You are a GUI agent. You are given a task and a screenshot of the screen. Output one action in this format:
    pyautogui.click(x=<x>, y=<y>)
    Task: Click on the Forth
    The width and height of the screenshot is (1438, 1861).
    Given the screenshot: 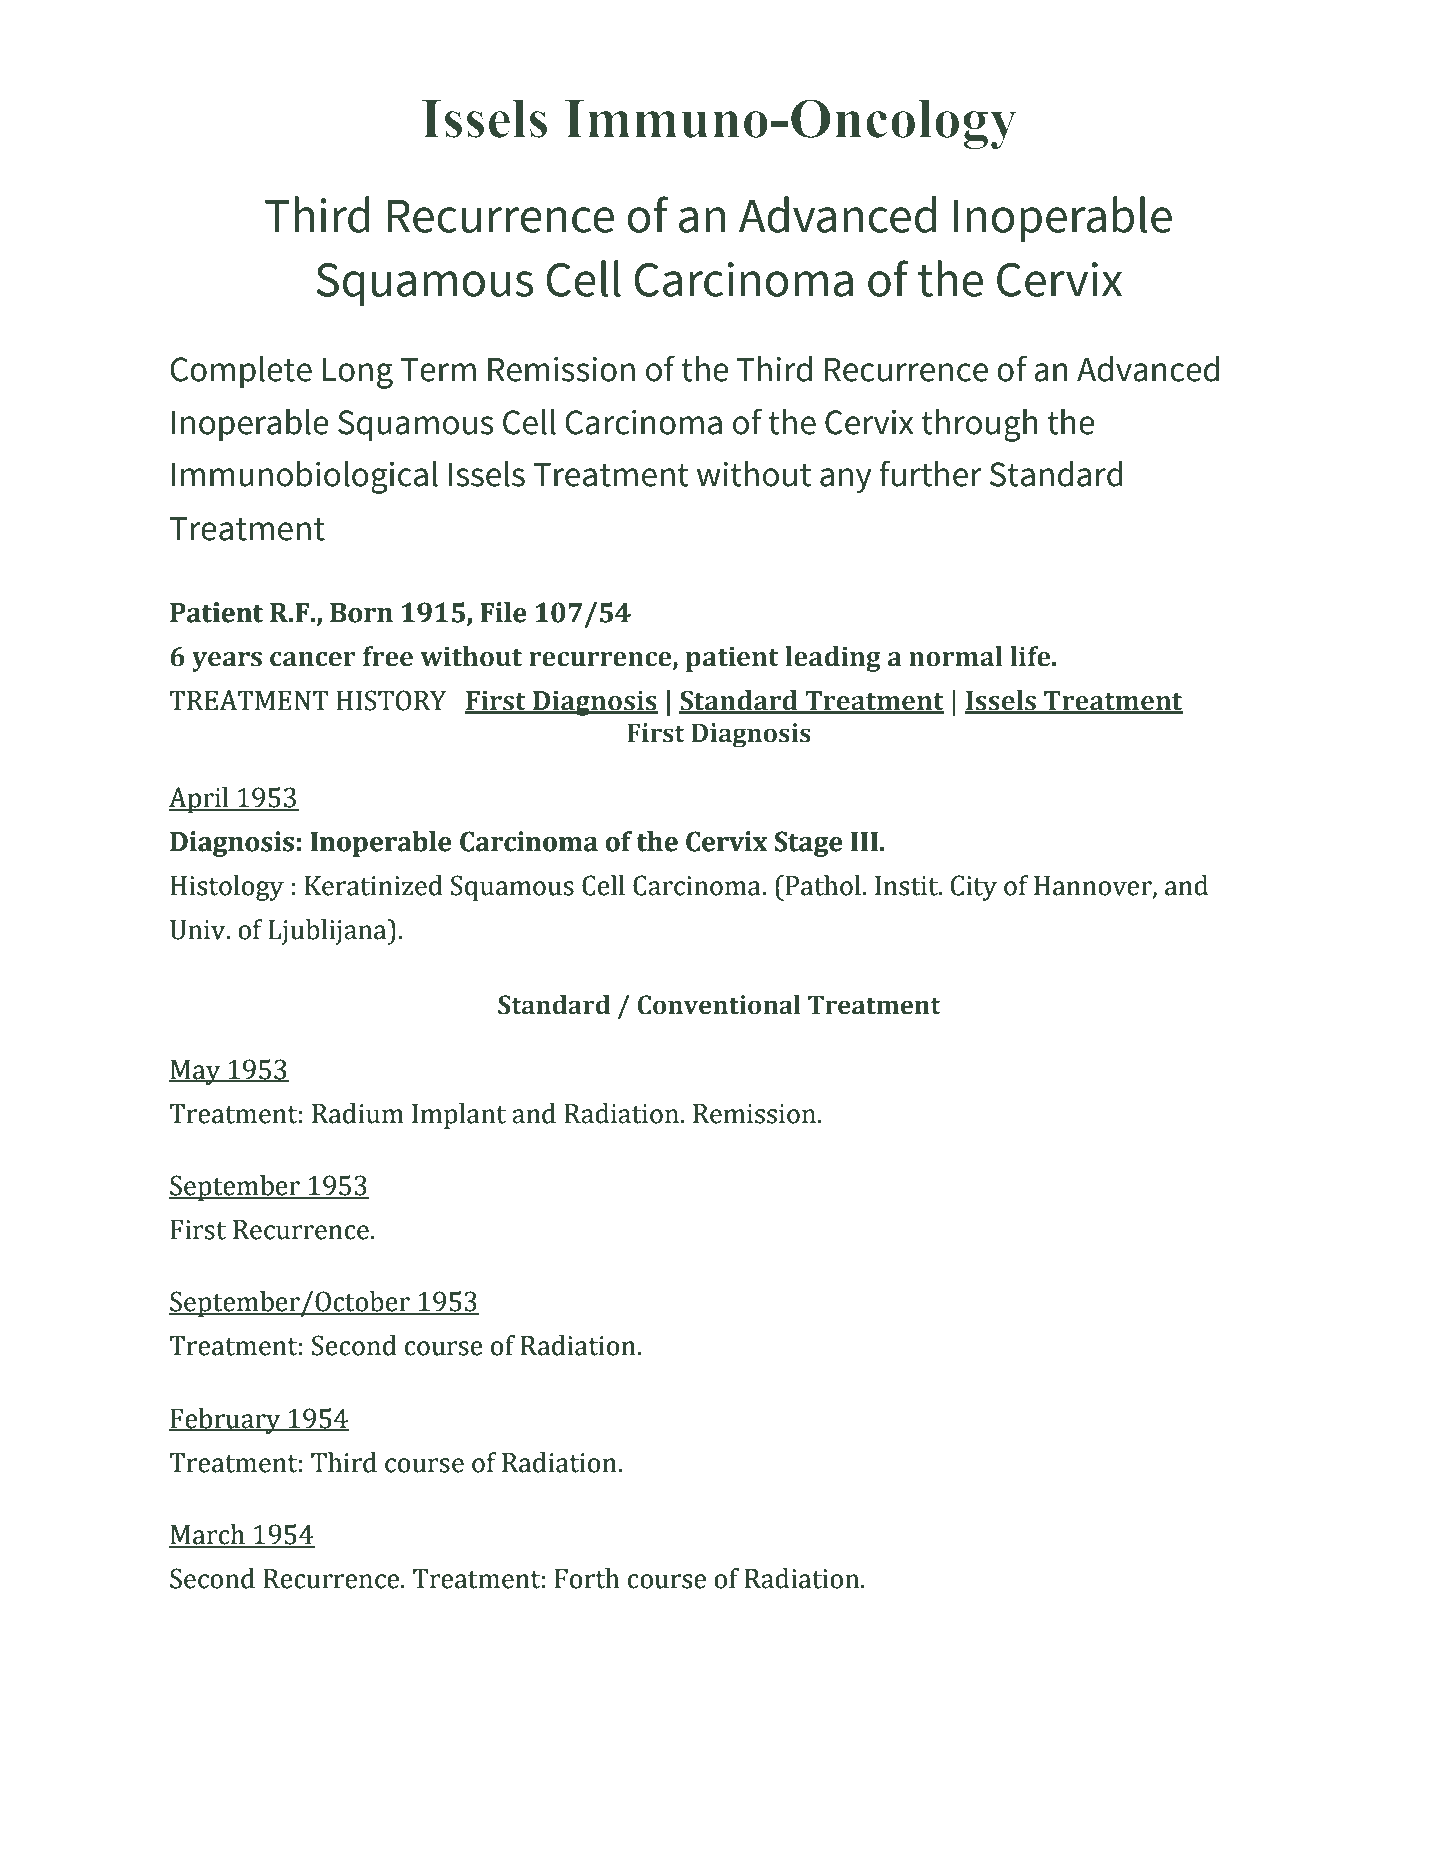 What is the action you would take?
    pyautogui.click(x=587, y=1578)
